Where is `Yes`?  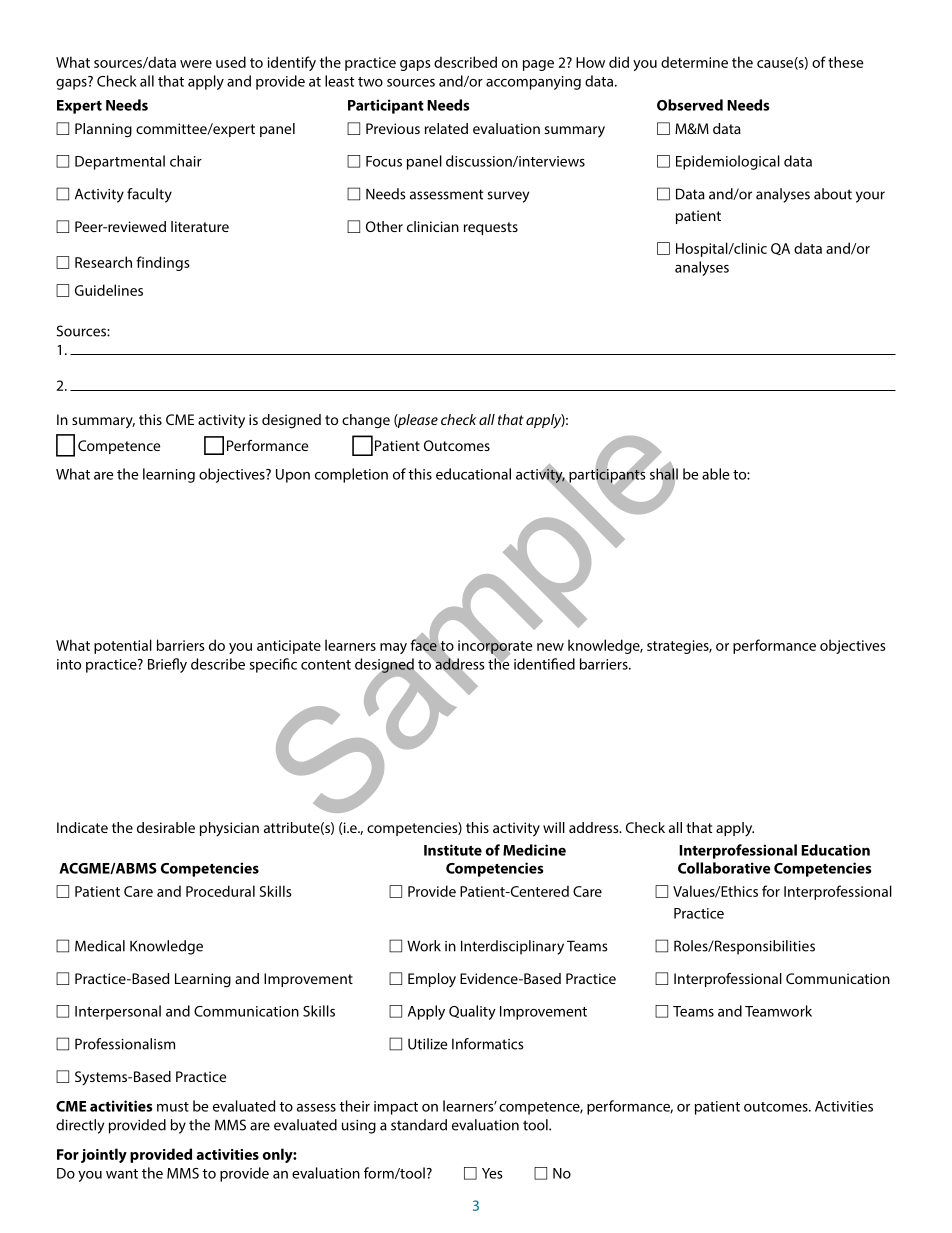
Yes is located at coordinates (492, 1173).
